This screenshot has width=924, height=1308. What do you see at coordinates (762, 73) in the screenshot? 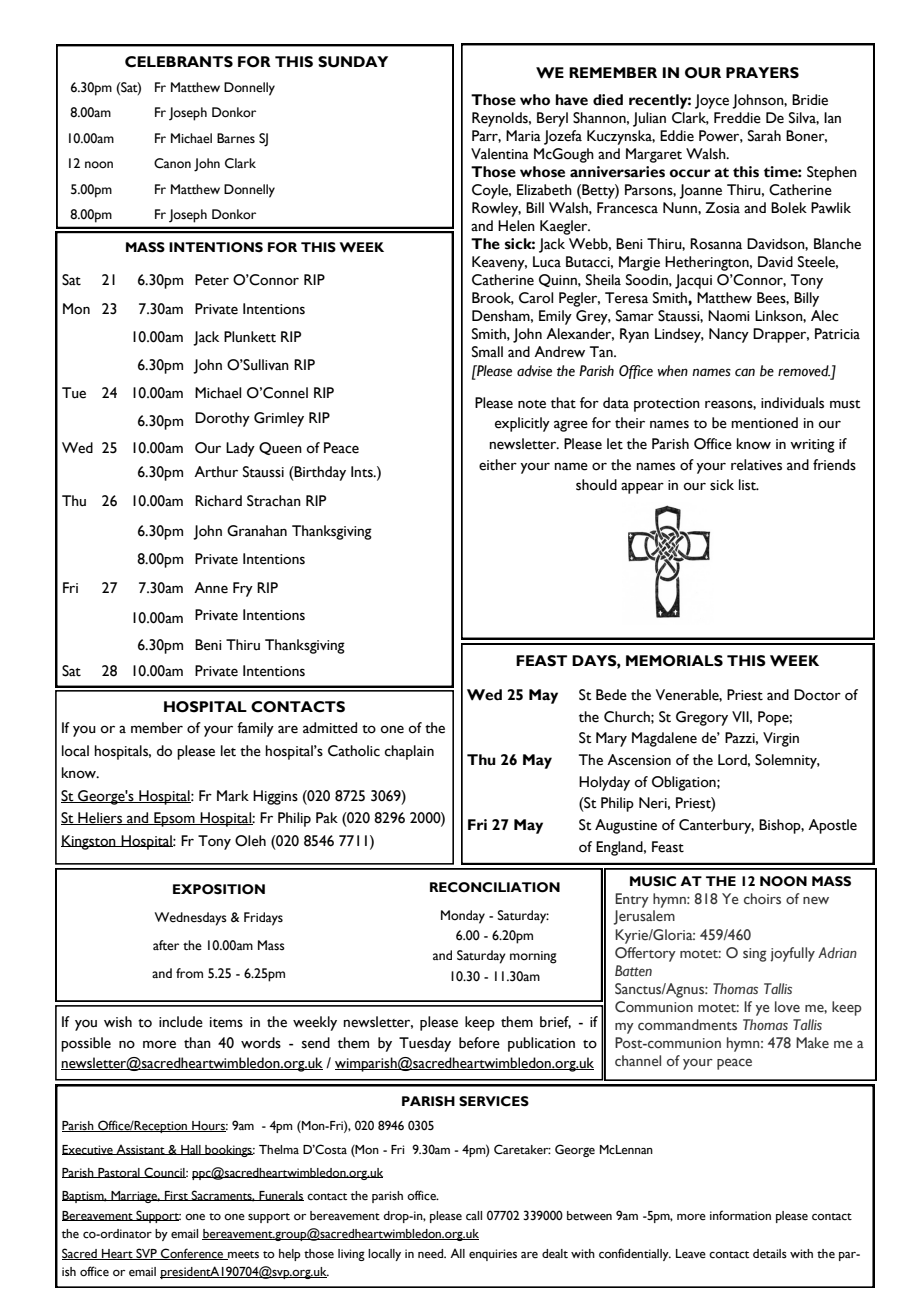
I see `PRAYERS` at bounding box center [762, 73].
